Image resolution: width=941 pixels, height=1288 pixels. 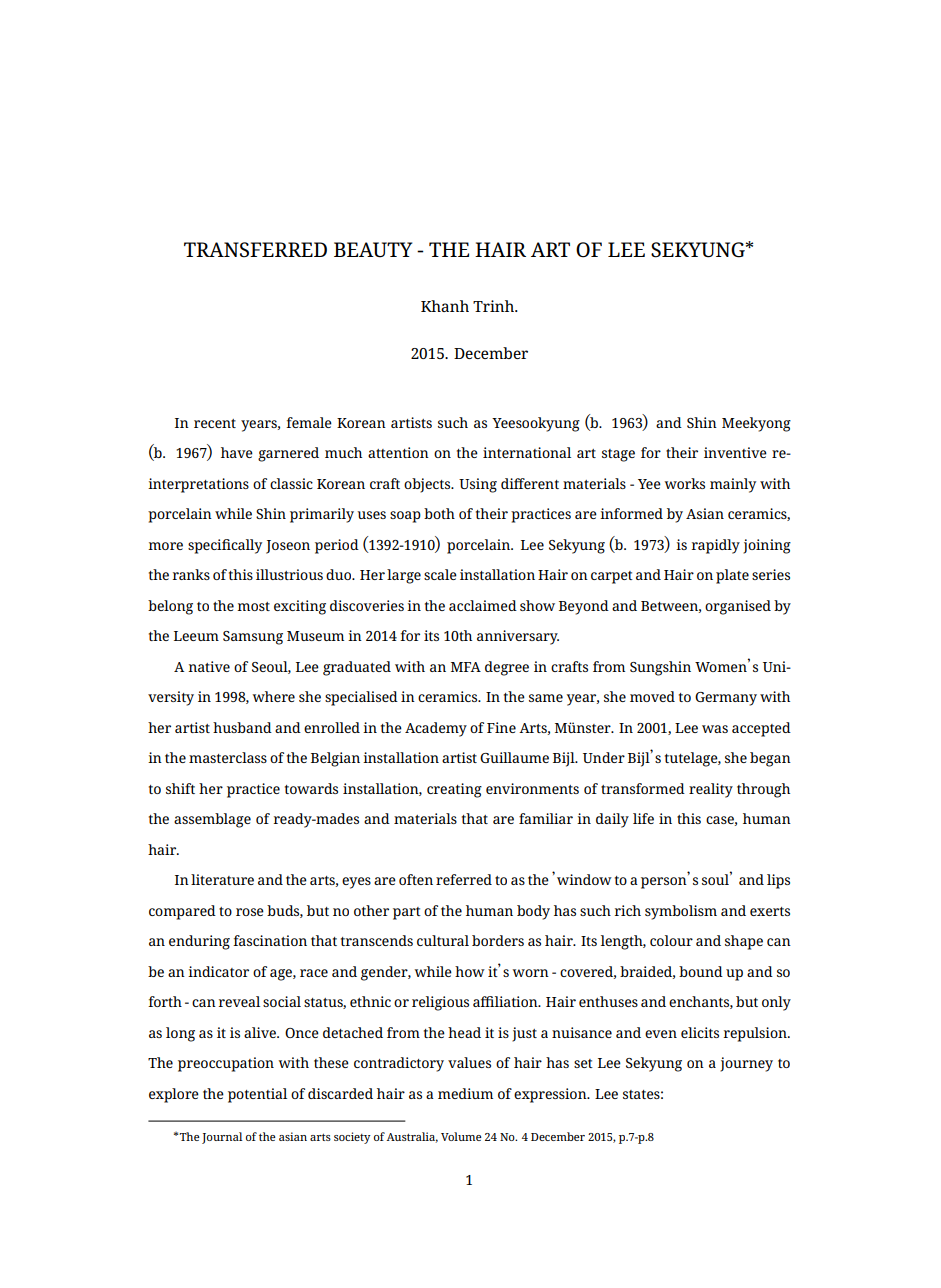 I want to click on potential, so click(x=257, y=1095).
